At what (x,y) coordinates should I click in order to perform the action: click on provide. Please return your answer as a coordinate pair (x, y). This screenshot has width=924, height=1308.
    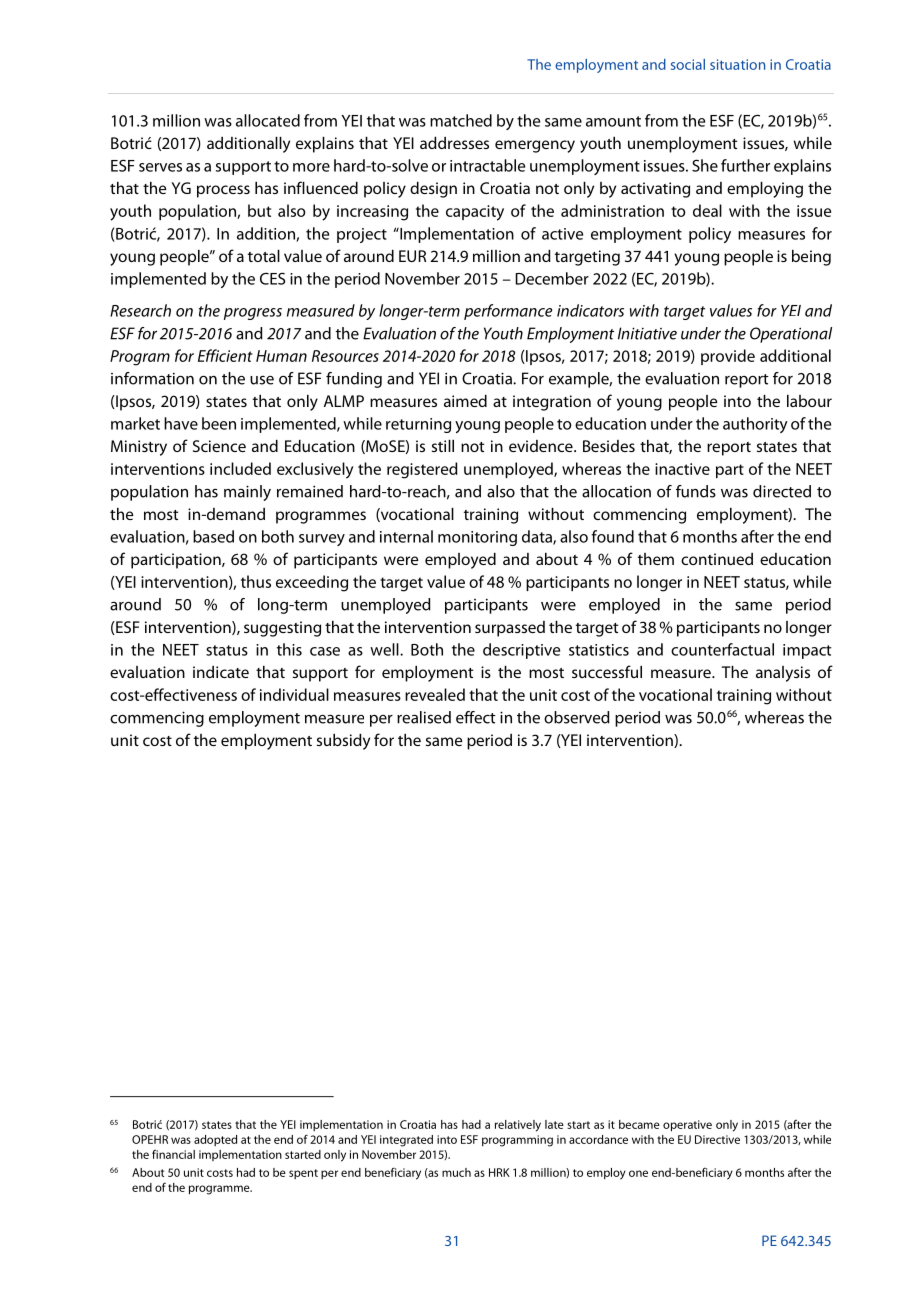
    Looking at the image, I should click on (728, 357).
